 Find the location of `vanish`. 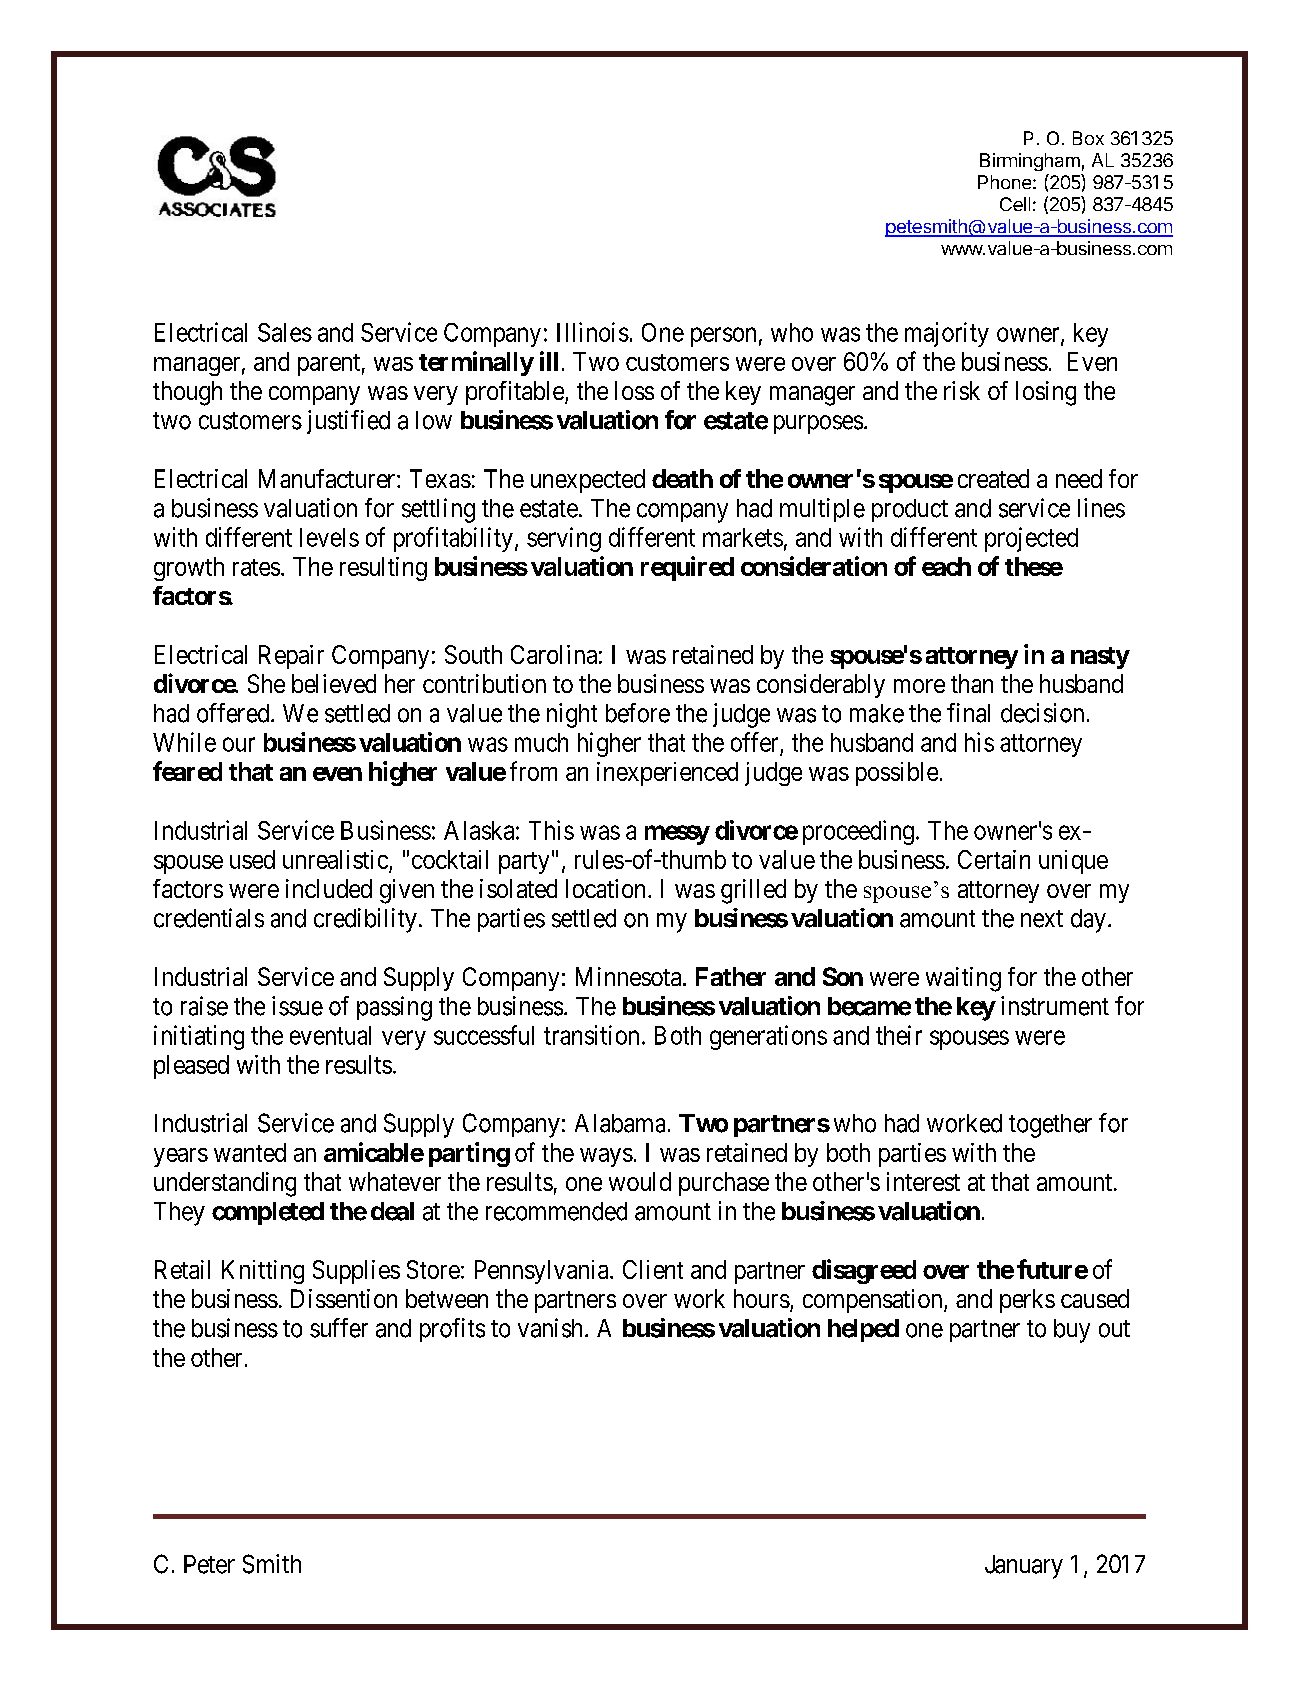

vanish is located at coordinates (552, 1328).
